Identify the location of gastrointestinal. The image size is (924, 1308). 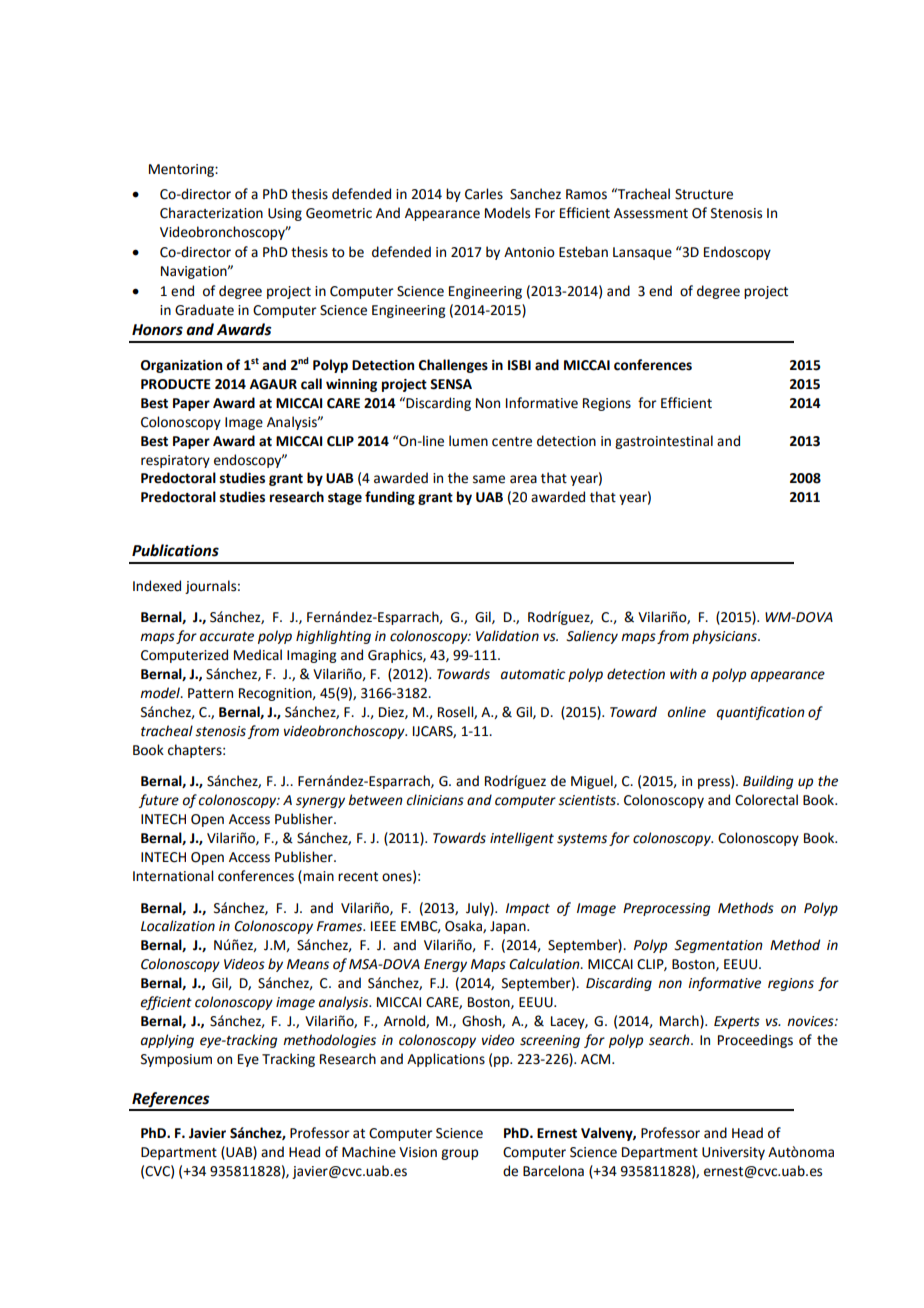
(664, 442).
